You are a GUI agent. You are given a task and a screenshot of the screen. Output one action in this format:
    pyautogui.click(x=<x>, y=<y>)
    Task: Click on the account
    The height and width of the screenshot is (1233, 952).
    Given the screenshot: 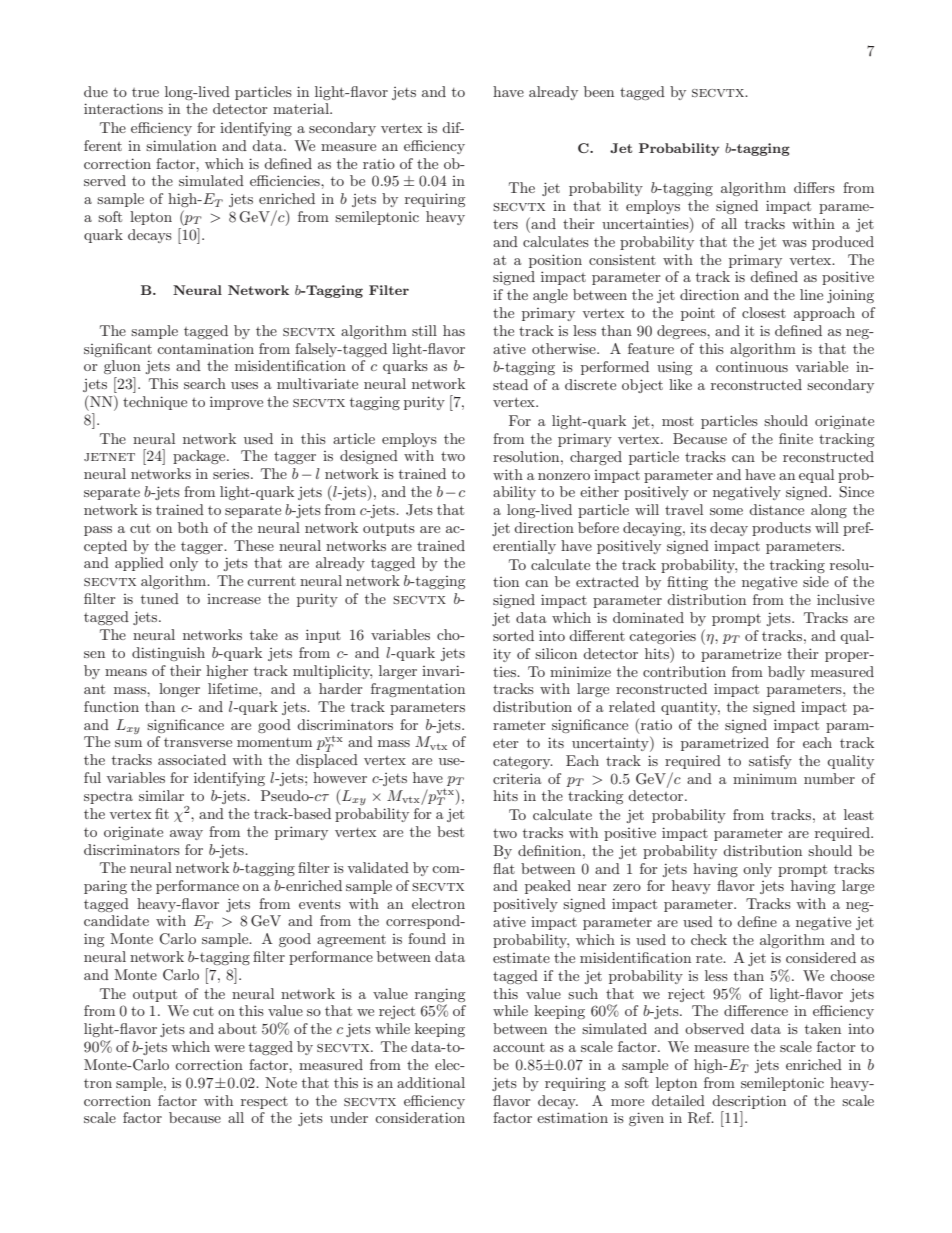 What is the action you would take?
    pyautogui.click(x=519, y=1047)
